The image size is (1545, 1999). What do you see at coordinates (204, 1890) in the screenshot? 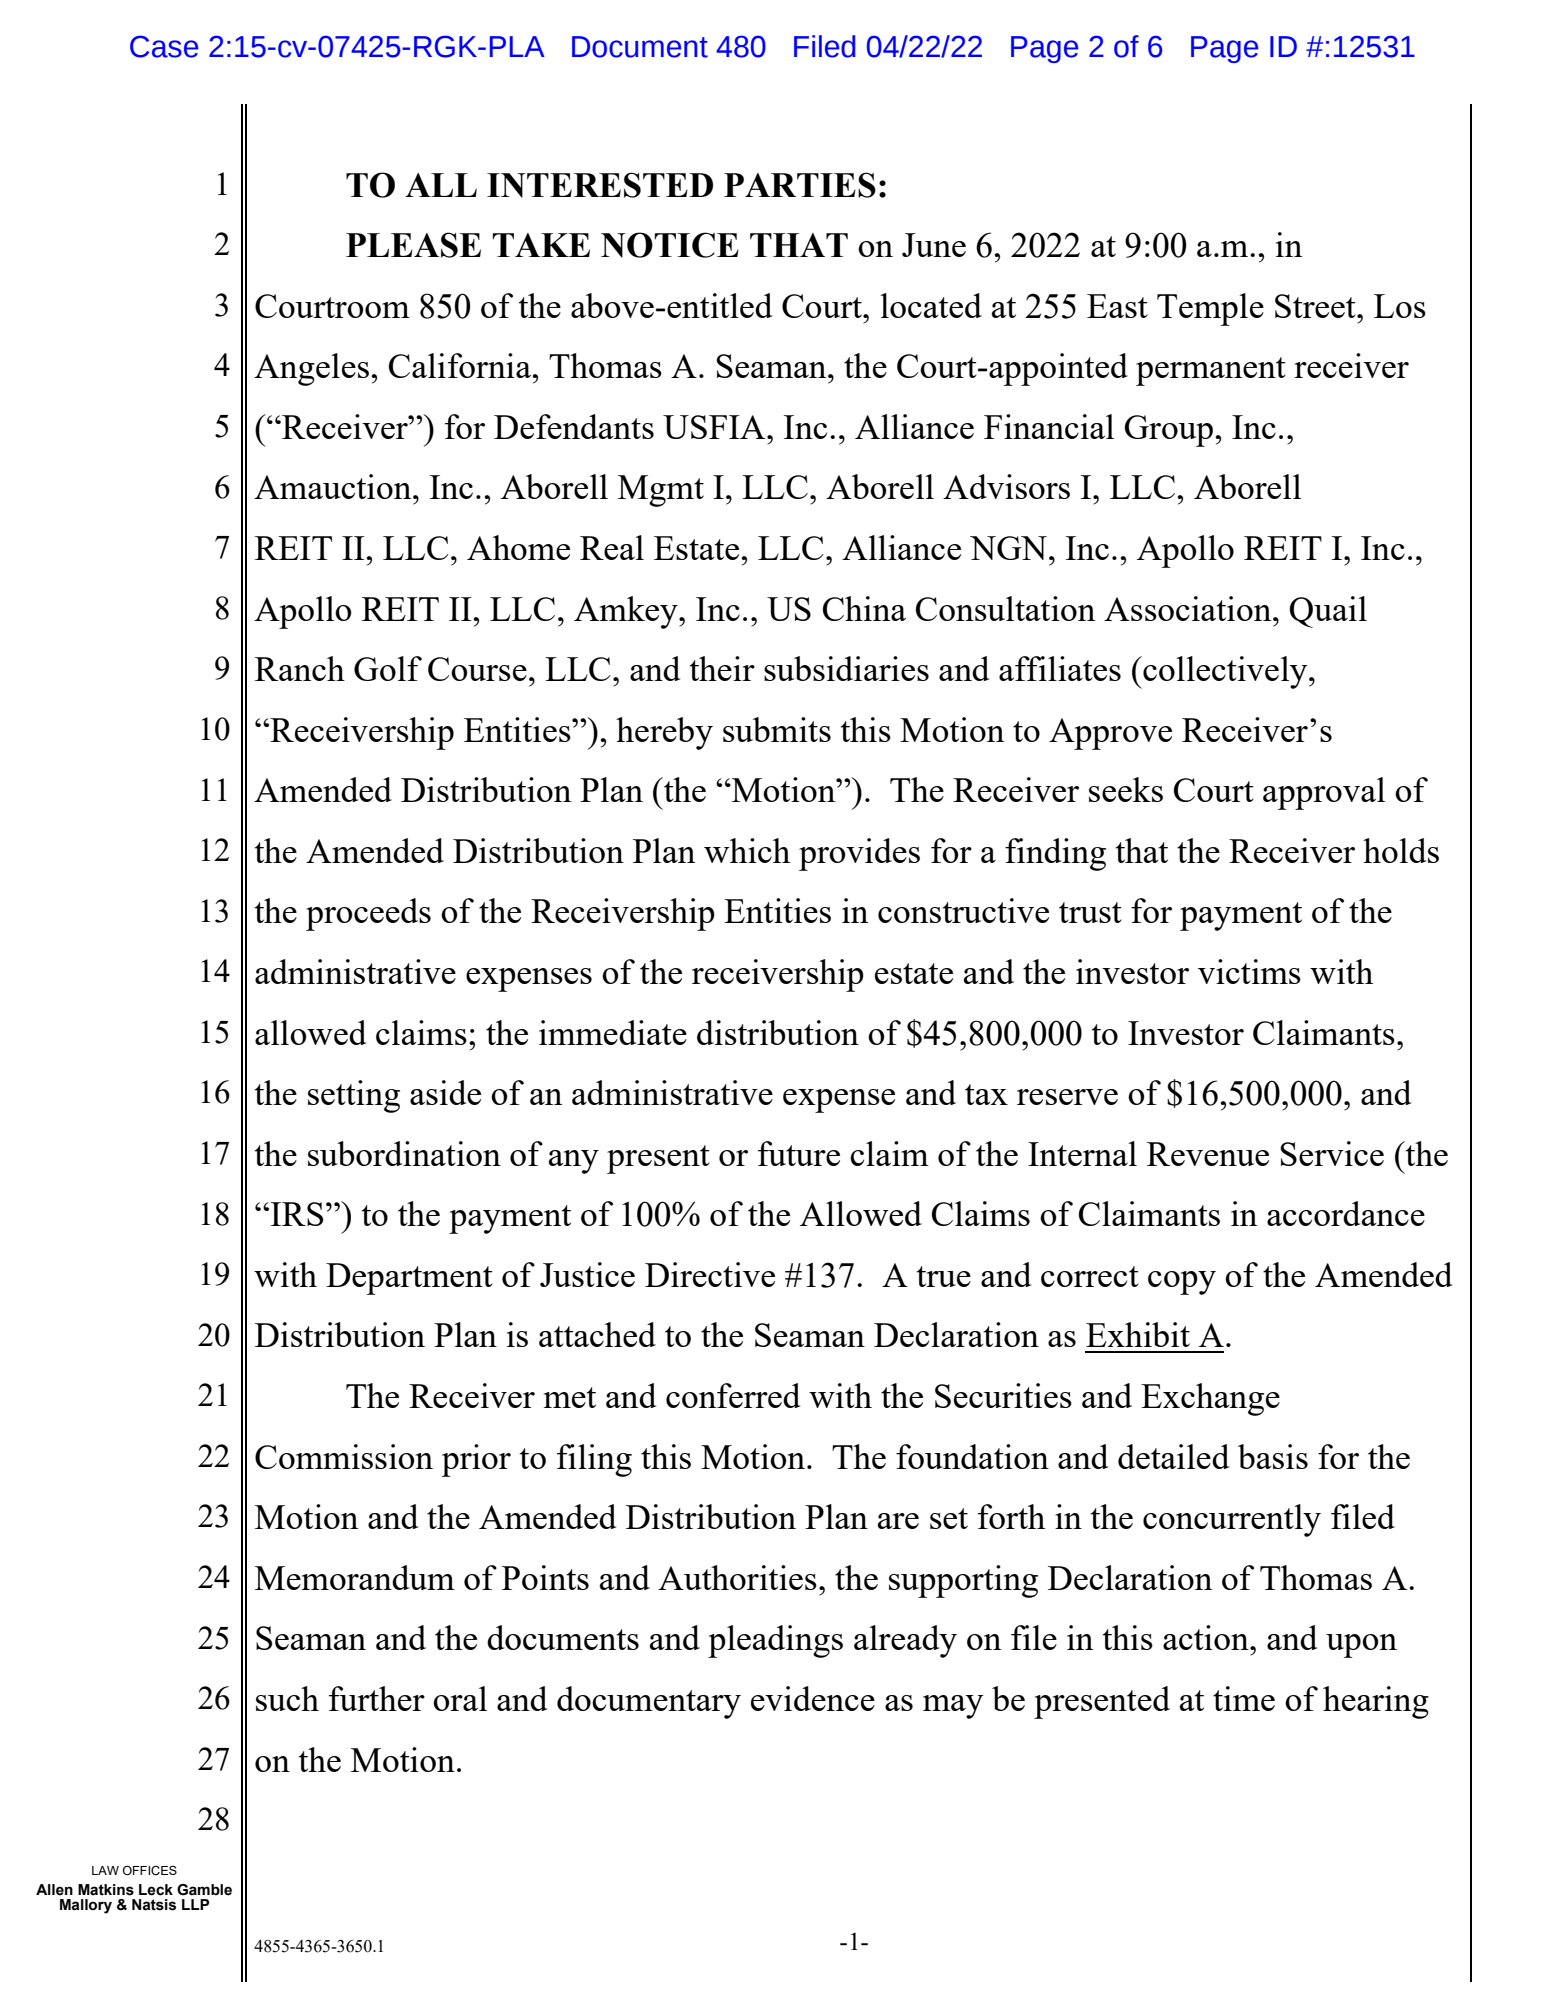
I see `Gamble` at bounding box center [204, 1890].
